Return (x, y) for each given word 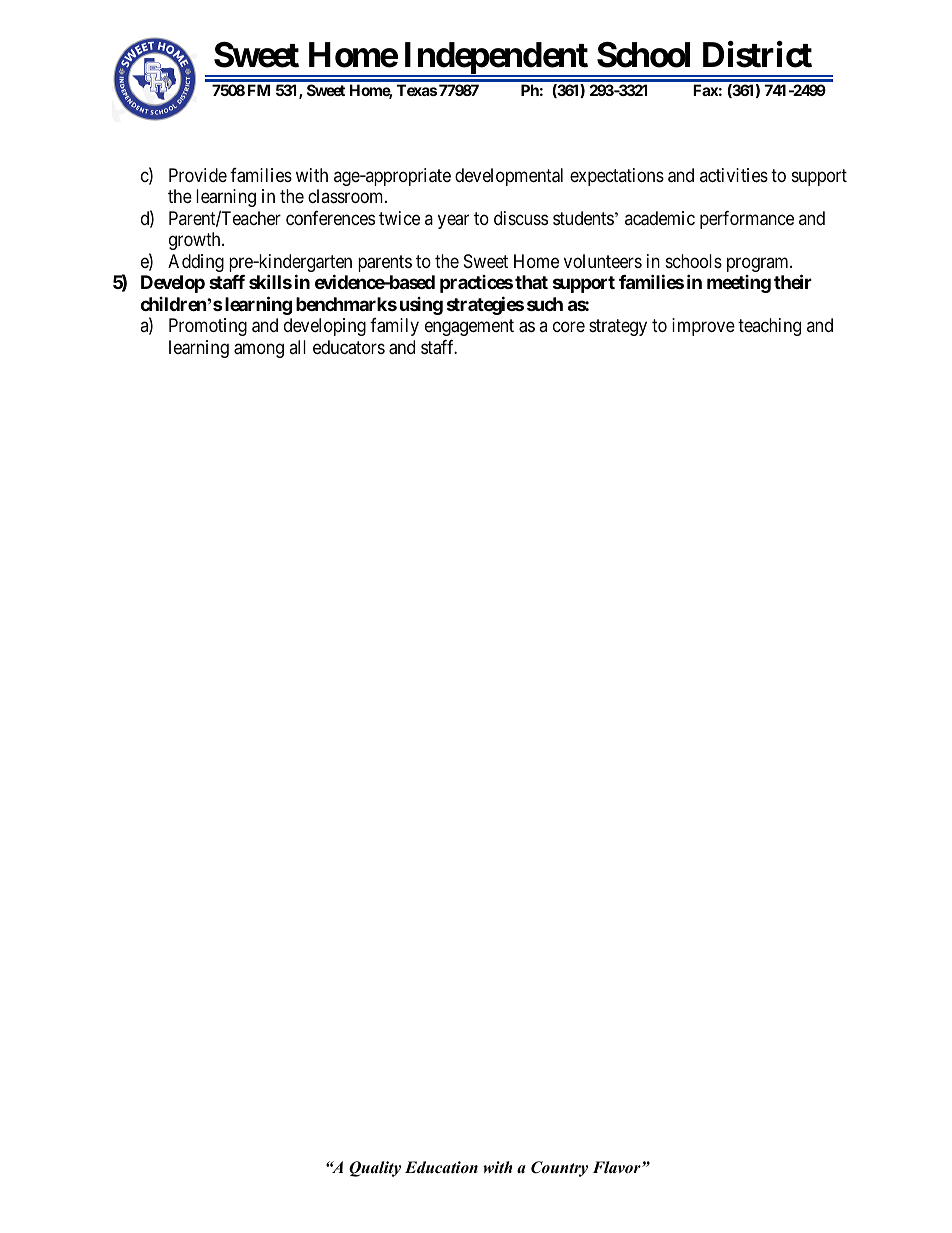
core (569, 327)
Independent (496, 59)
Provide (198, 175)
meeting (739, 284)
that (531, 282)
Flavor (618, 1167)
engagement (469, 327)
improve (703, 327)
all (297, 347)
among (259, 350)
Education (441, 1167)
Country (559, 1169)
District (757, 54)
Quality (375, 1169)
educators (349, 347)
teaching (769, 327)
